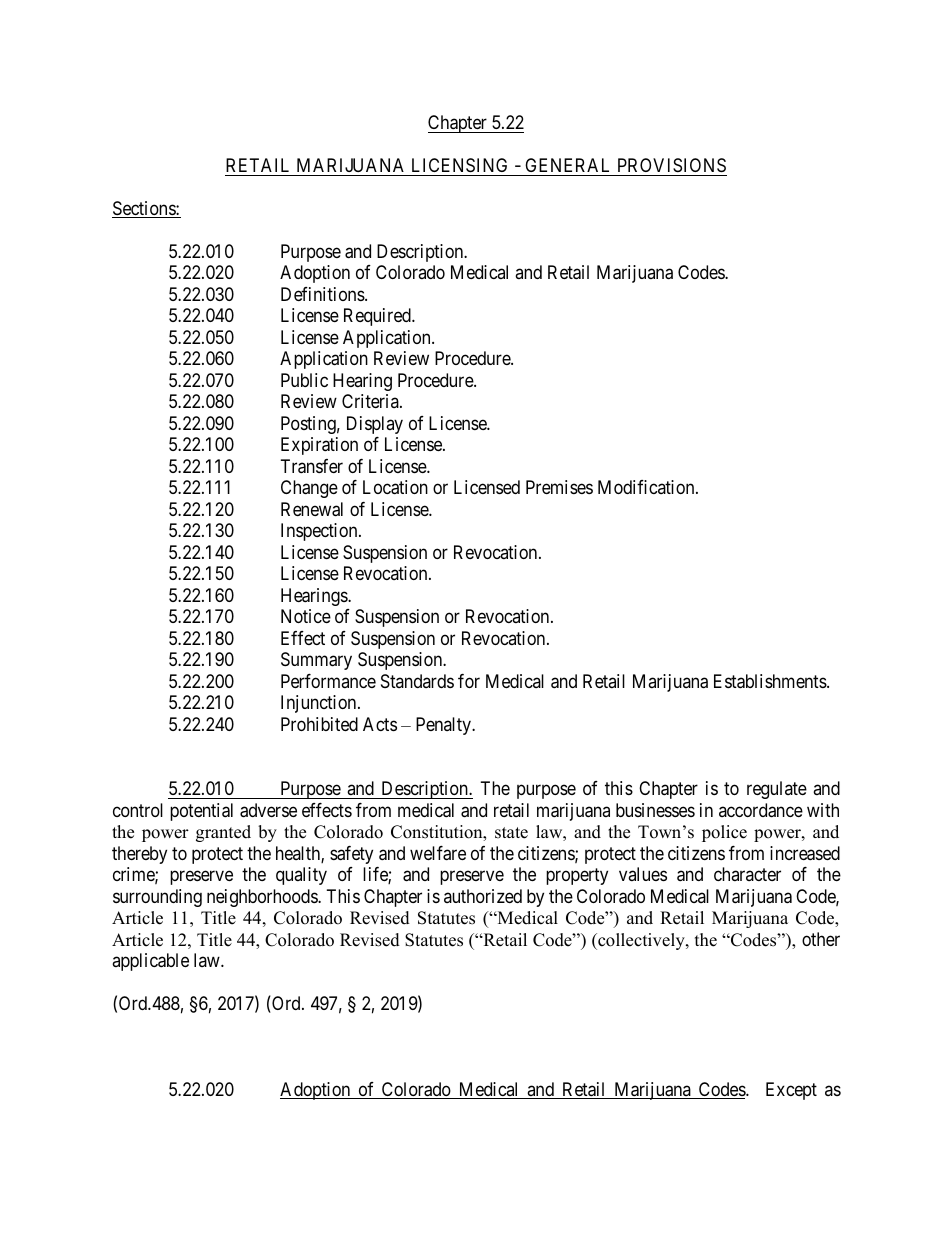  I want to click on Definitions, so click(323, 294).
